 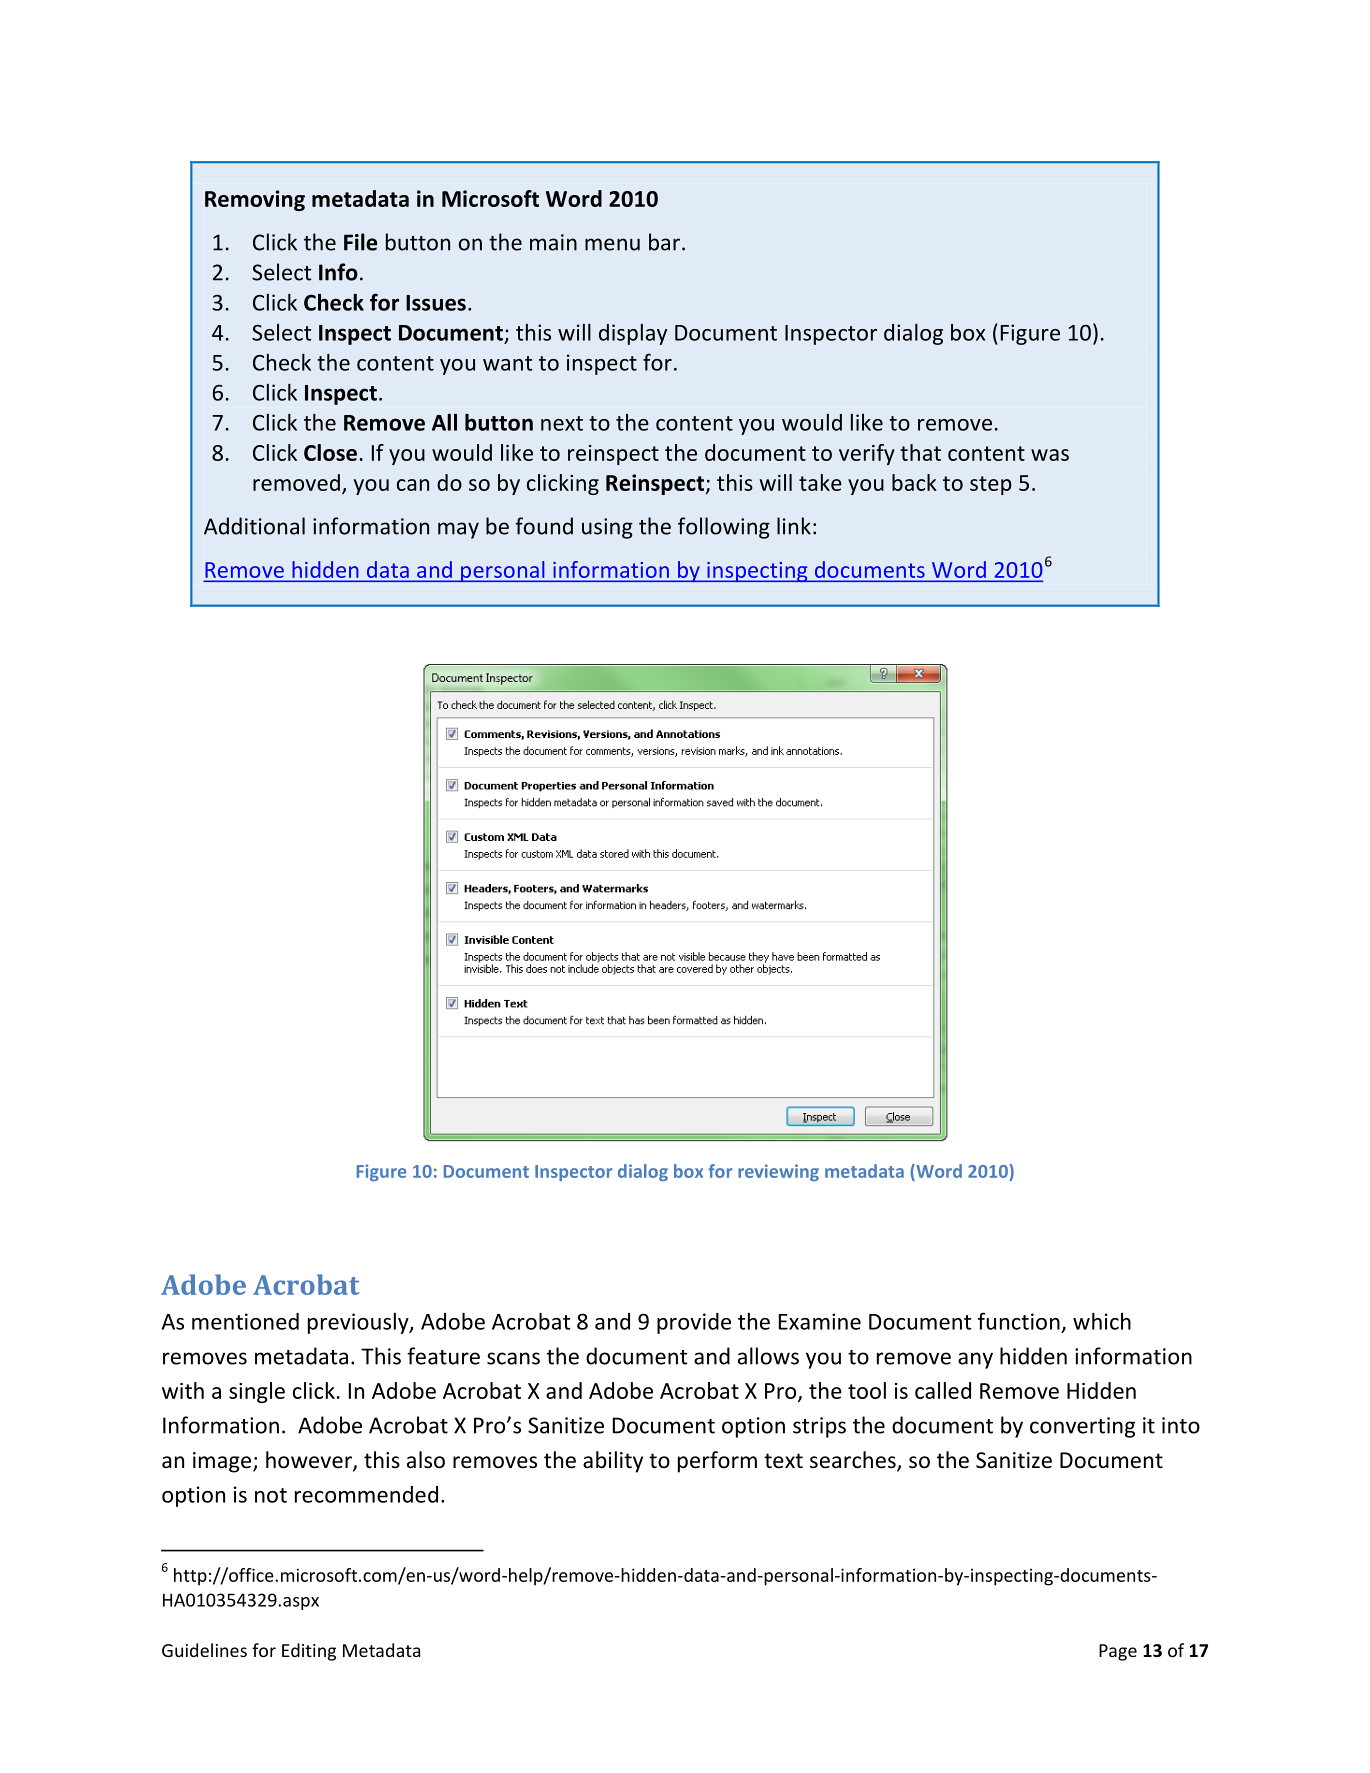 I want to click on reviewing, so click(x=778, y=1172).
